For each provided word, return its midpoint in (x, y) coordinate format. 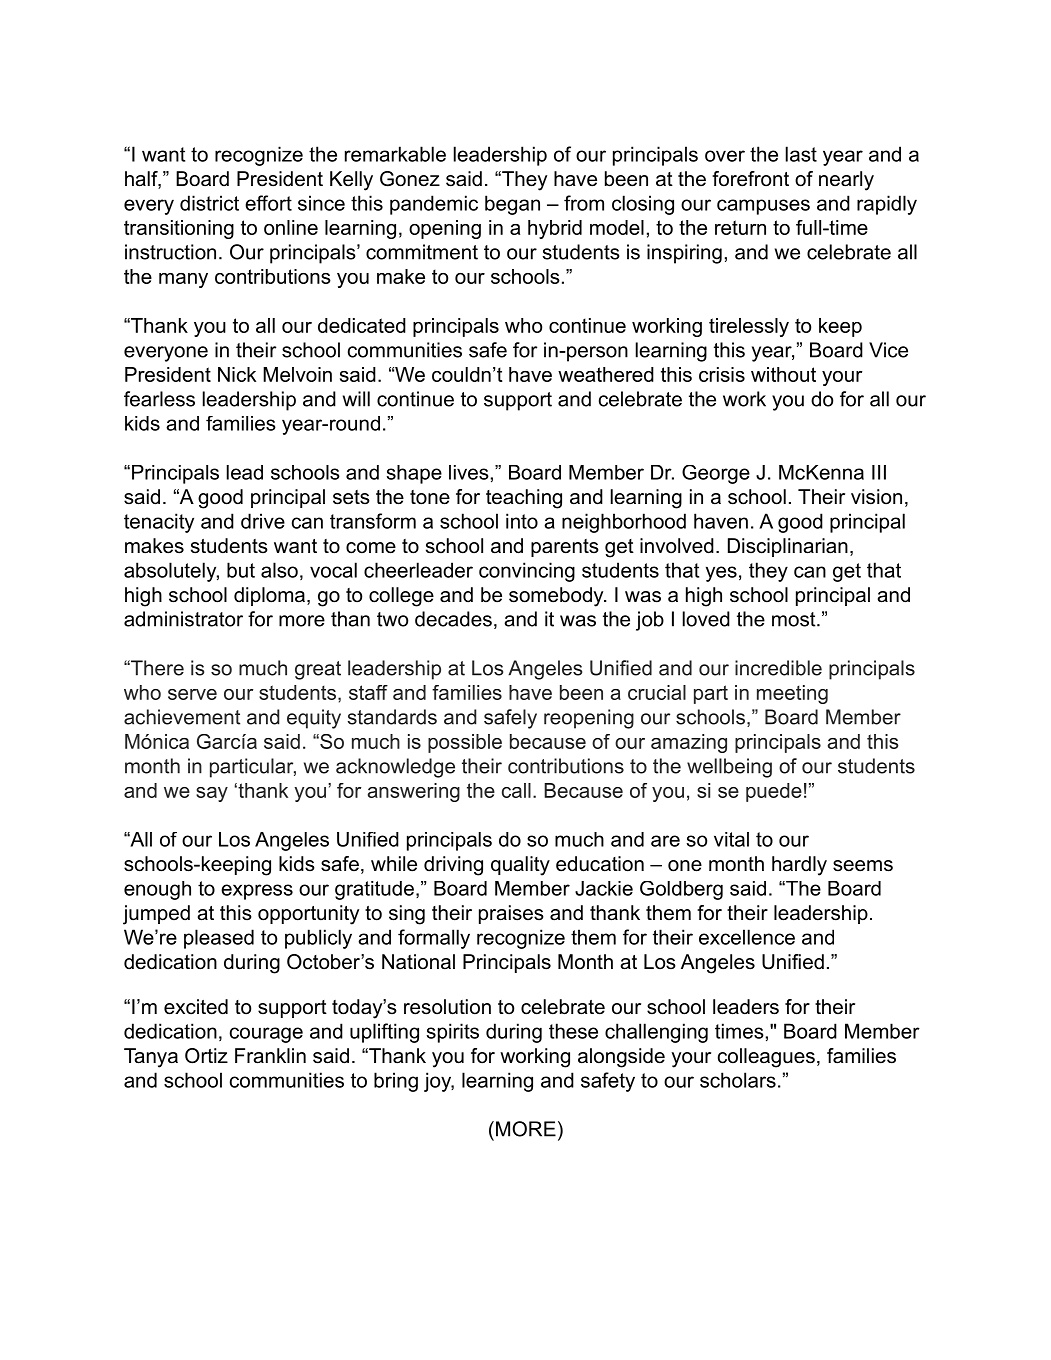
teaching (524, 499)
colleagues (766, 1058)
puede (774, 792)
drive (263, 521)
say (212, 794)
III (879, 472)
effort (268, 203)
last (801, 154)
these (573, 1031)
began (512, 205)
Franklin (270, 1056)
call (516, 790)
